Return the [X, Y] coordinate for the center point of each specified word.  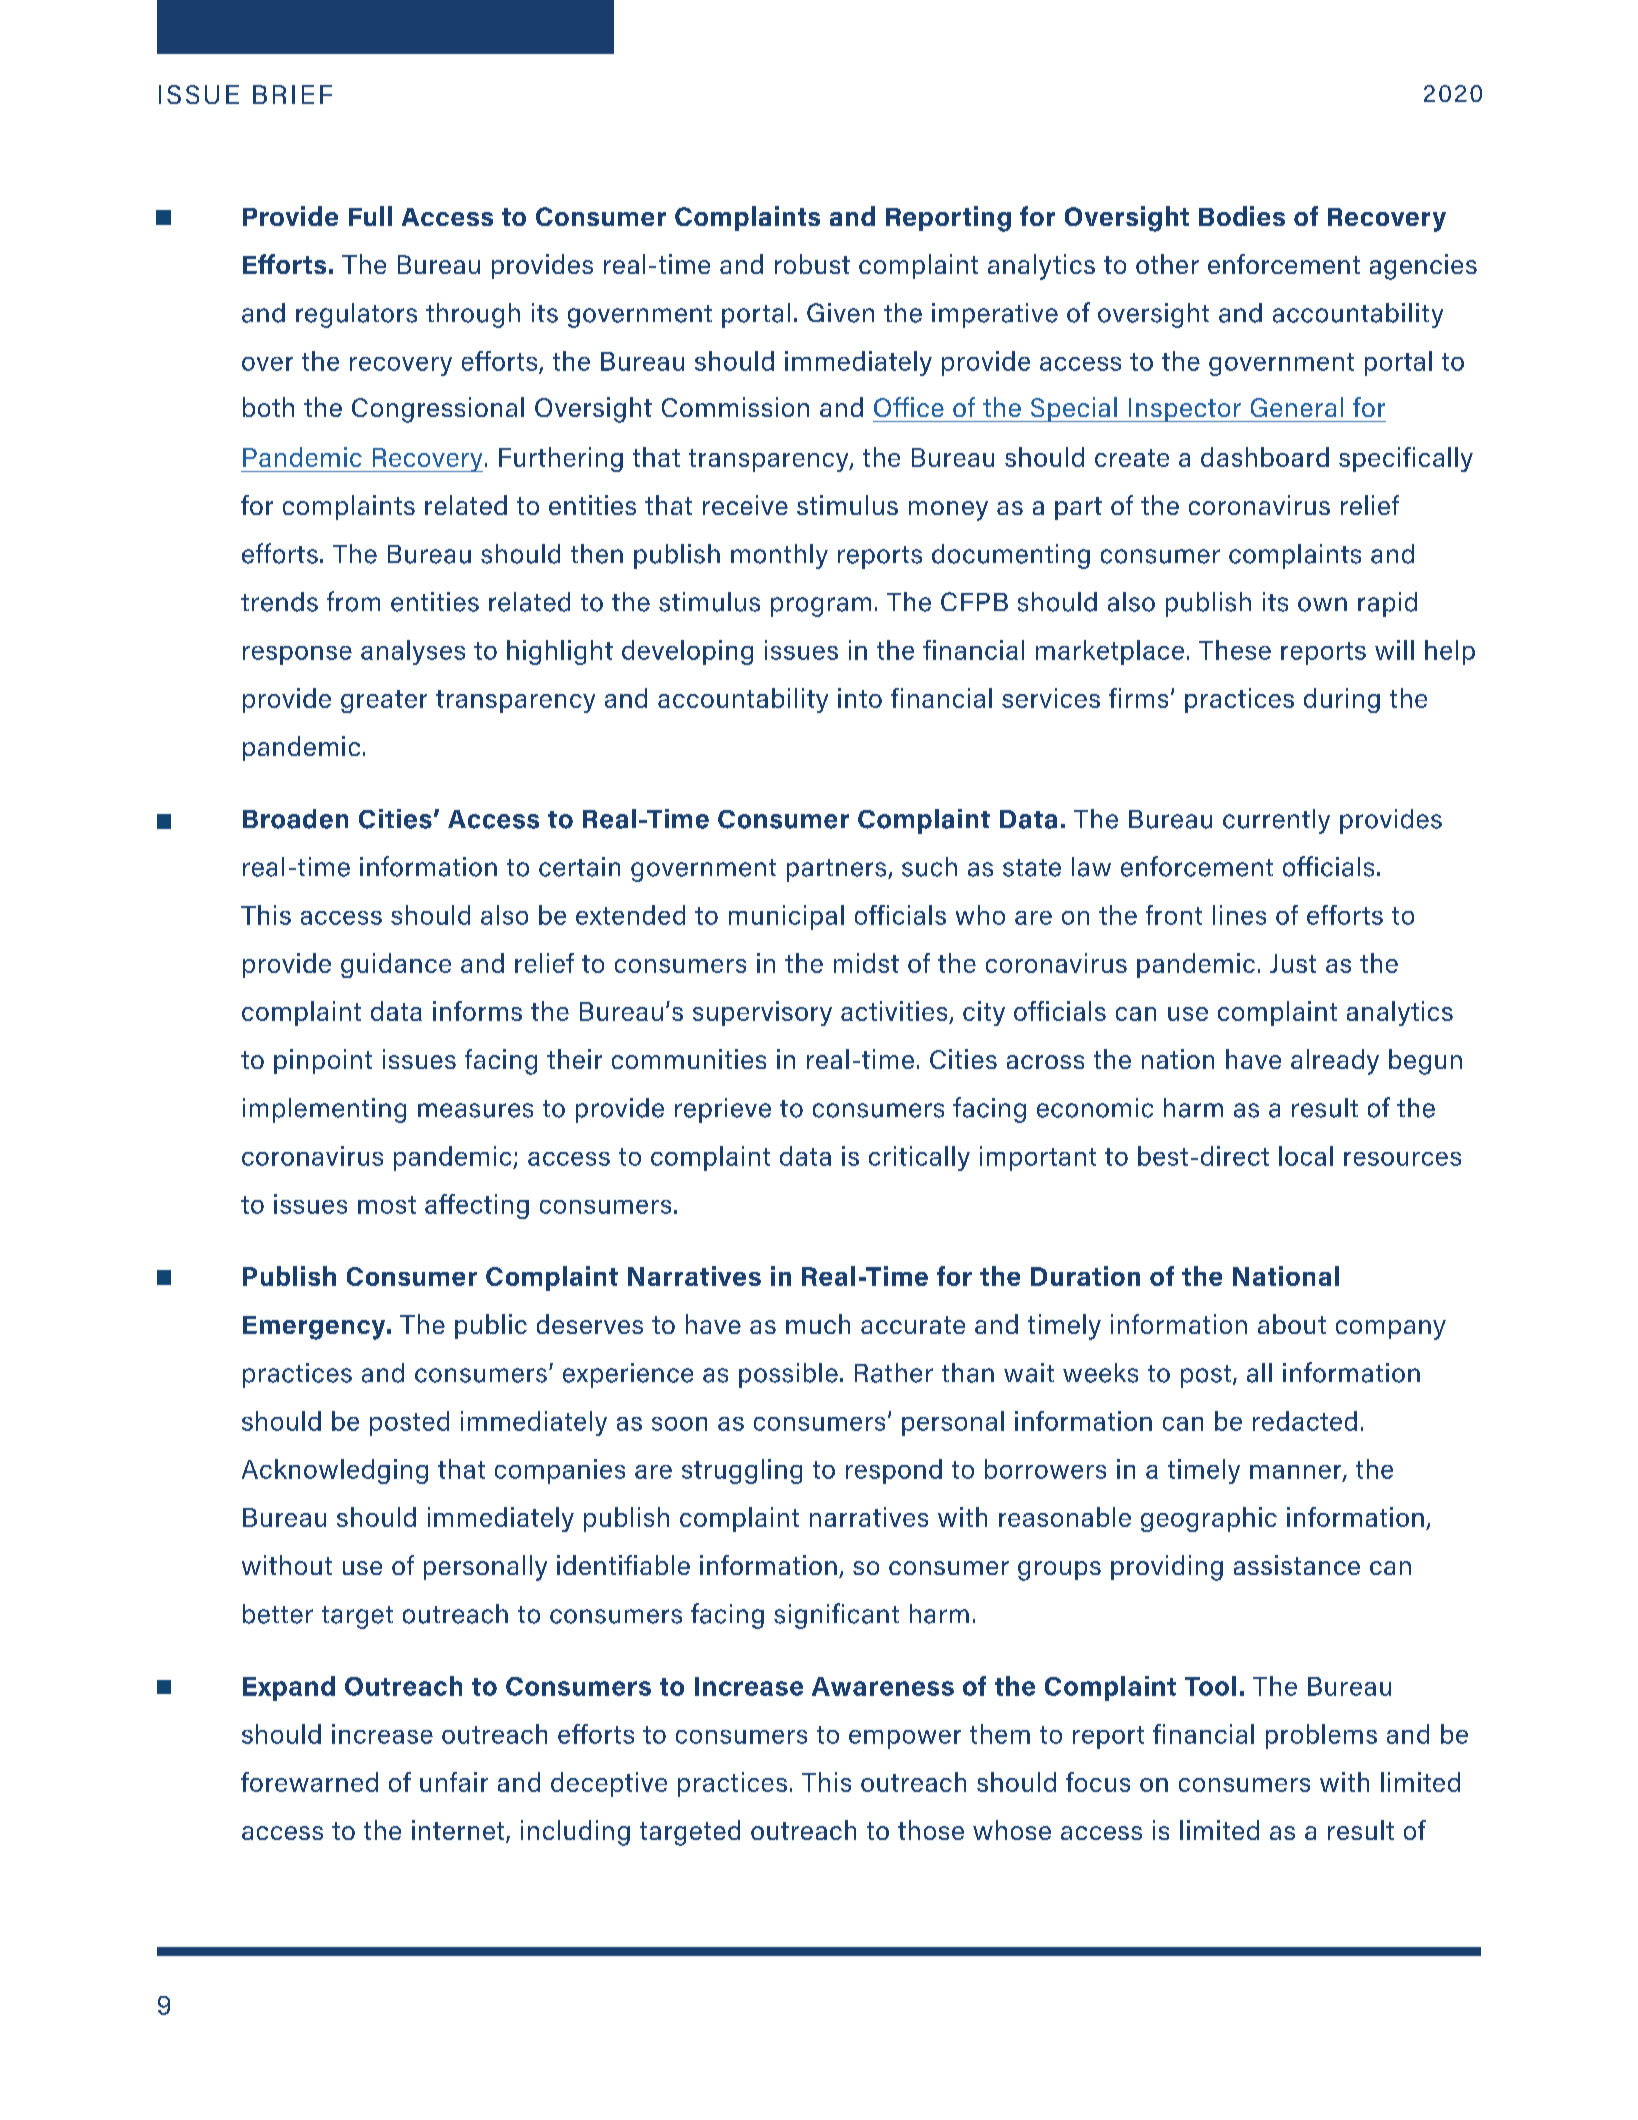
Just [1293, 963]
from [353, 601]
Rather [894, 1373]
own [1322, 604]
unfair [454, 1782]
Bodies [1242, 216]
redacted [1305, 1421]
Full [370, 216]
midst [866, 963]
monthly [779, 556]
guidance [396, 965]
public [491, 1326]
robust [812, 264]
